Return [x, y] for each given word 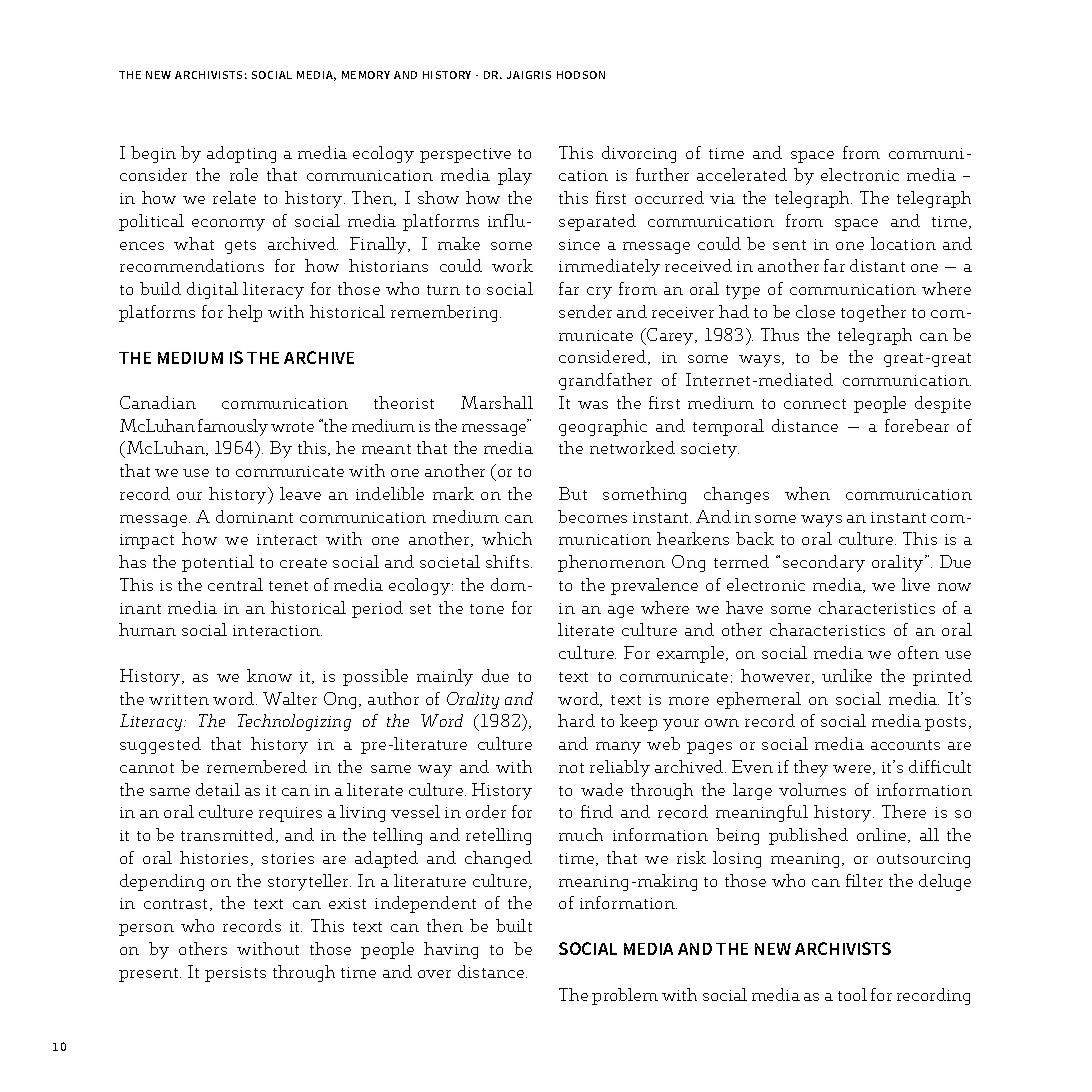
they [811, 768]
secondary [824, 563]
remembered [257, 766]
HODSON [581, 75]
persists [235, 974]
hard [576, 720]
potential [218, 563]
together [873, 313]
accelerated [742, 174]
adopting [241, 154]
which [507, 538]
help [245, 313]
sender [585, 311]
